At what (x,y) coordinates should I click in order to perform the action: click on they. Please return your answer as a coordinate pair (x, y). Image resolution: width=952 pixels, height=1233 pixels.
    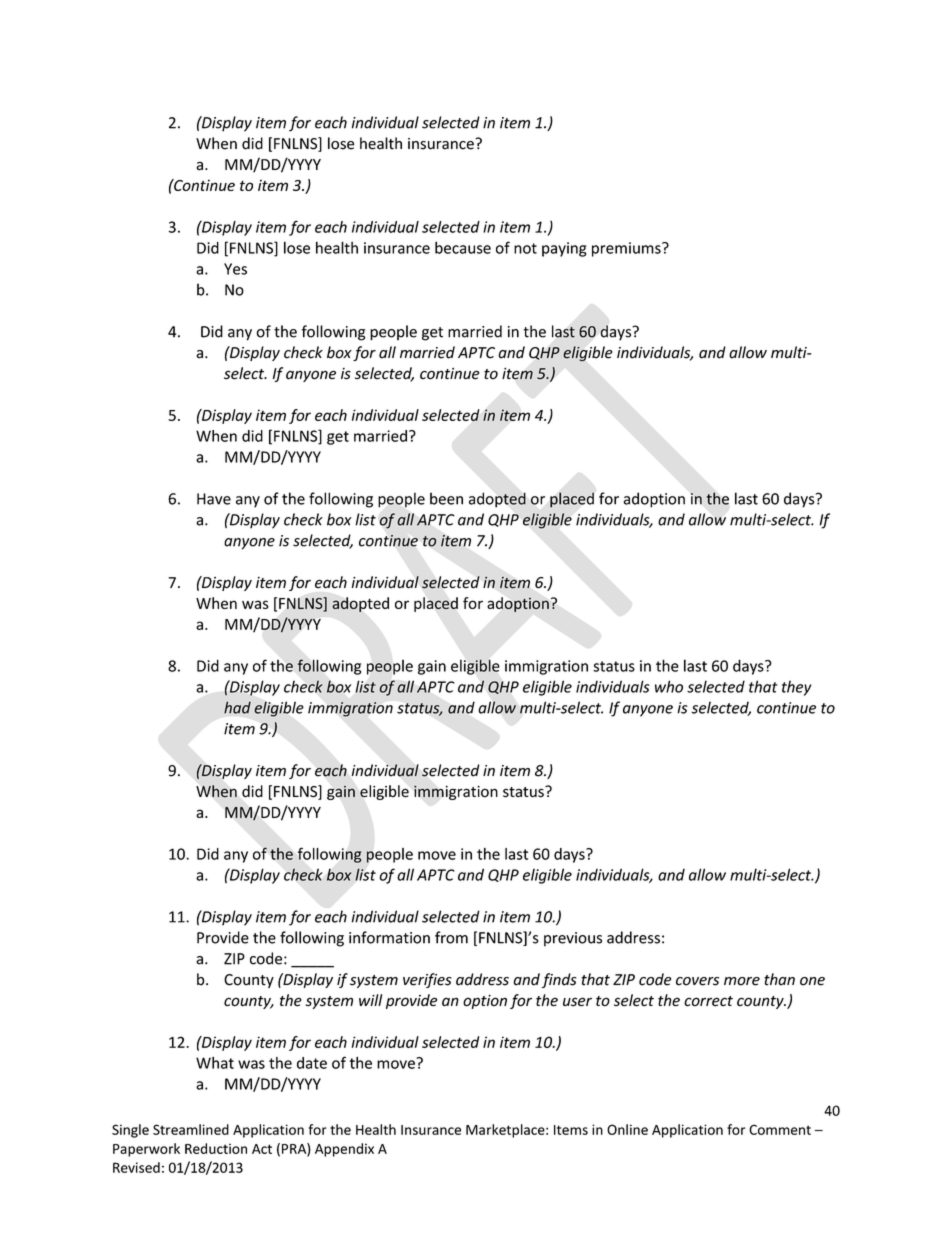
    Looking at the image, I should click on (796, 688).
